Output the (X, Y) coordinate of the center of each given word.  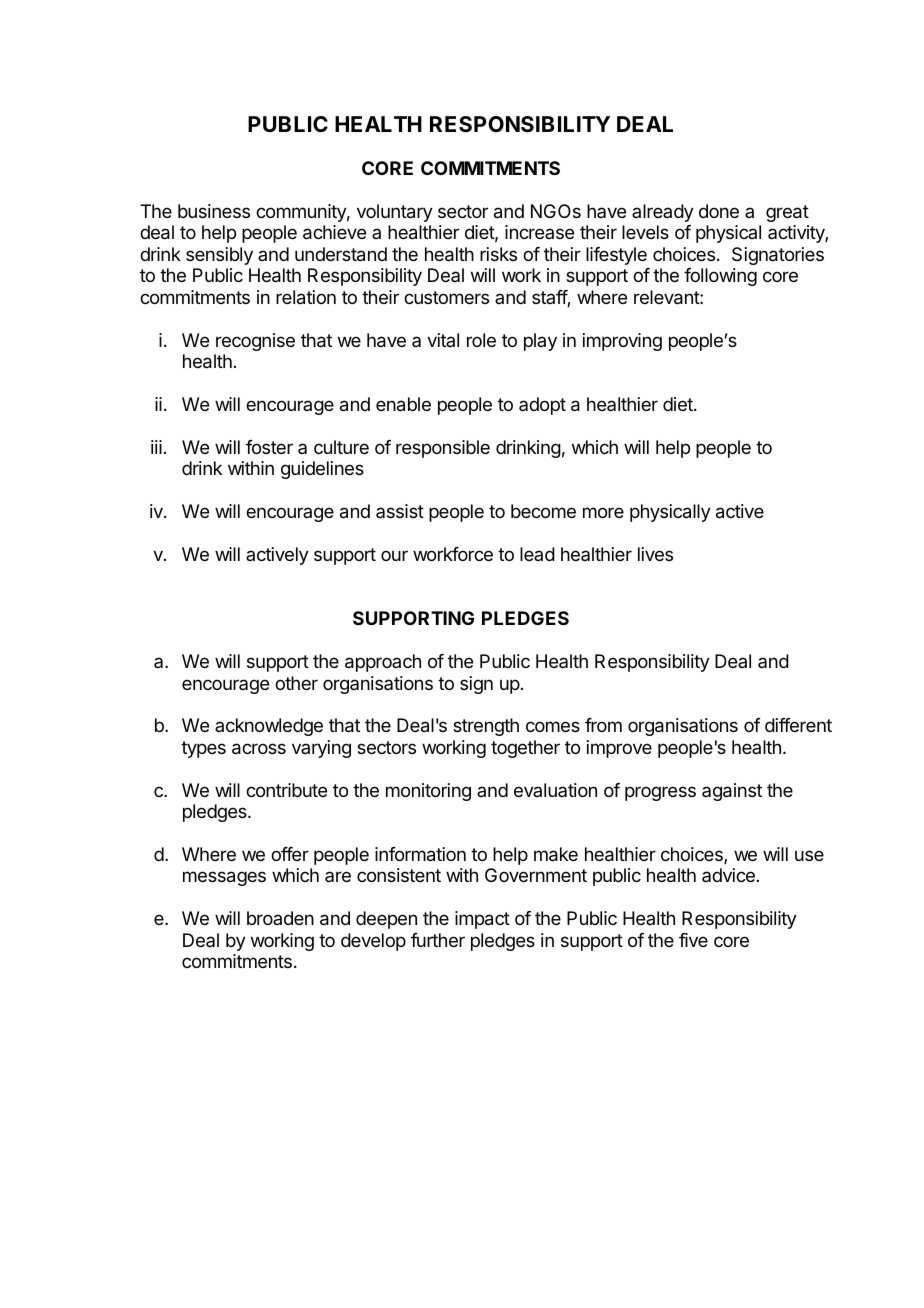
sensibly (219, 256)
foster (269, 447)
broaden (280, 918)
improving (622, 342)
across (259, 749)
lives (655, 554)
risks (498, 254)
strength (486, 727)
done (719, 211)
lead (537, 554)
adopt (542, 406)
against (732, 792)
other (296, 683)
